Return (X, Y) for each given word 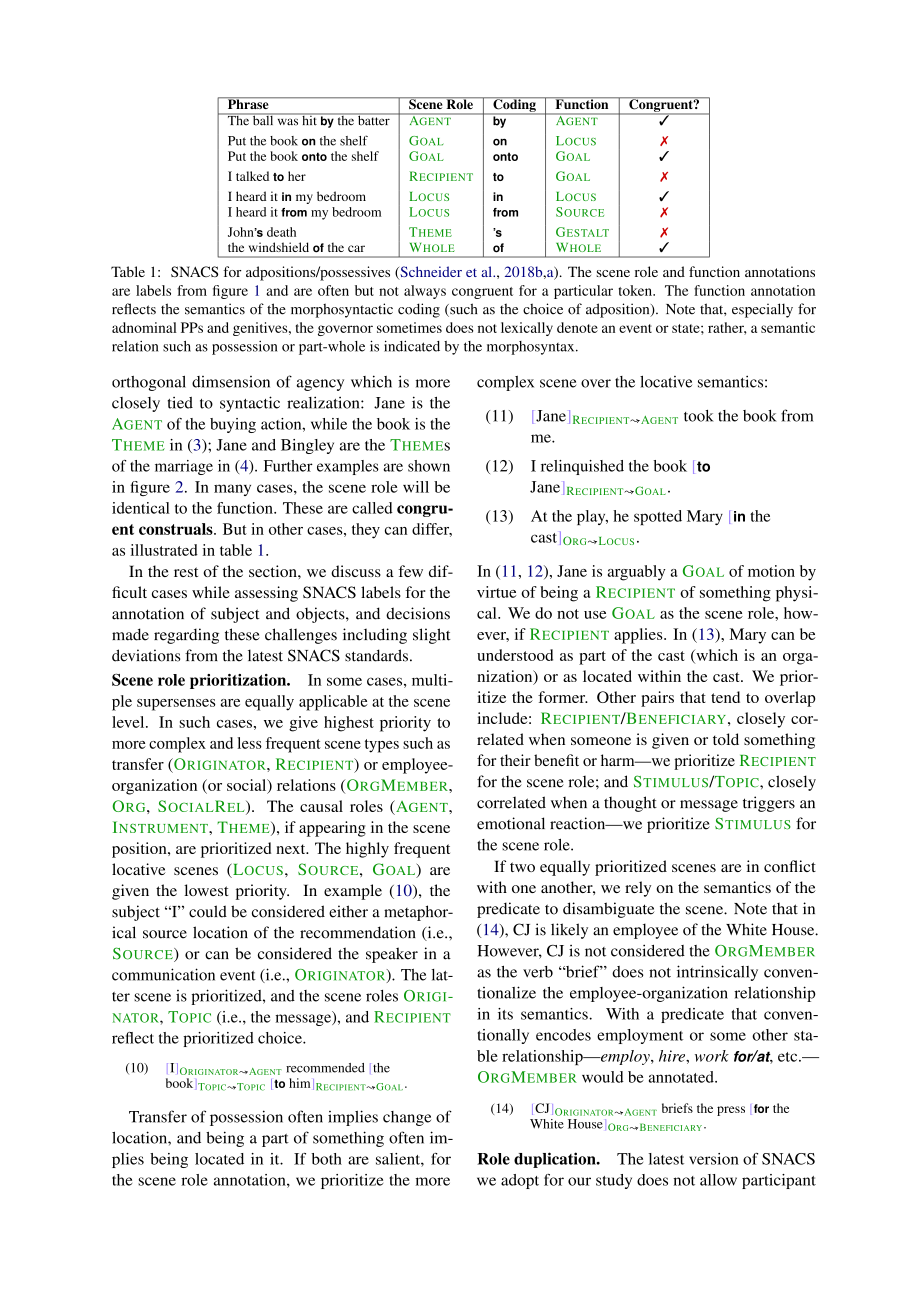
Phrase (248, 103)
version (714, 1159)
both (326, 1159)
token (636, 290)
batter (373, 119)
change (407, 1118)
